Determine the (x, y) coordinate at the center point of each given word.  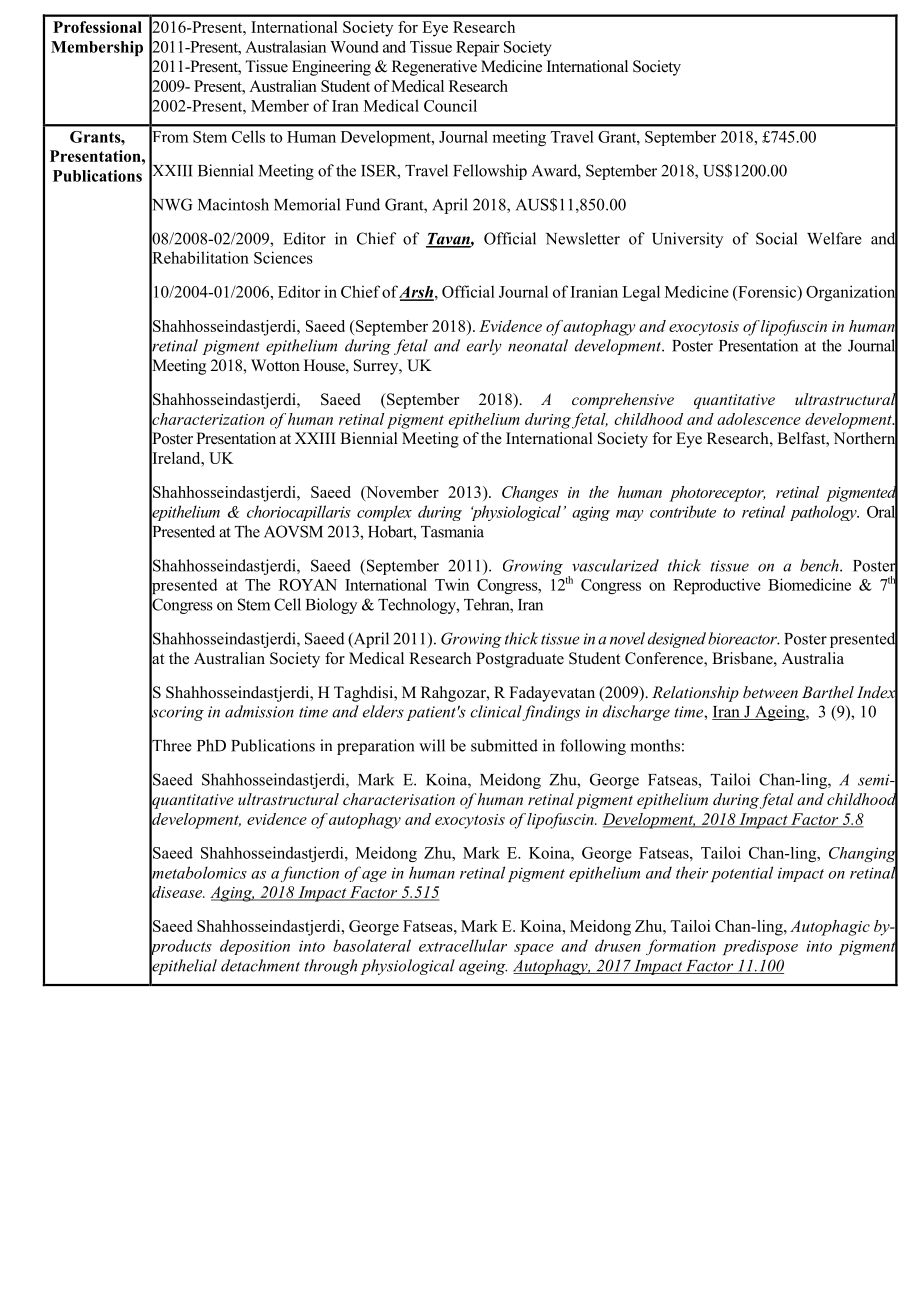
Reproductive (717, 586)
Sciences (283, 257)
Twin (452, 584)
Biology (331, 606)
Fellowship (490, 172)
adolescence (759, 419)
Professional (97, 27)
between (770, 692)
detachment (260, 965)
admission (259, 711)
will (432, 745)
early (484, 347)
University (687, 240)
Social (776, 238)
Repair (478, 48)
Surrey (377, 367)
